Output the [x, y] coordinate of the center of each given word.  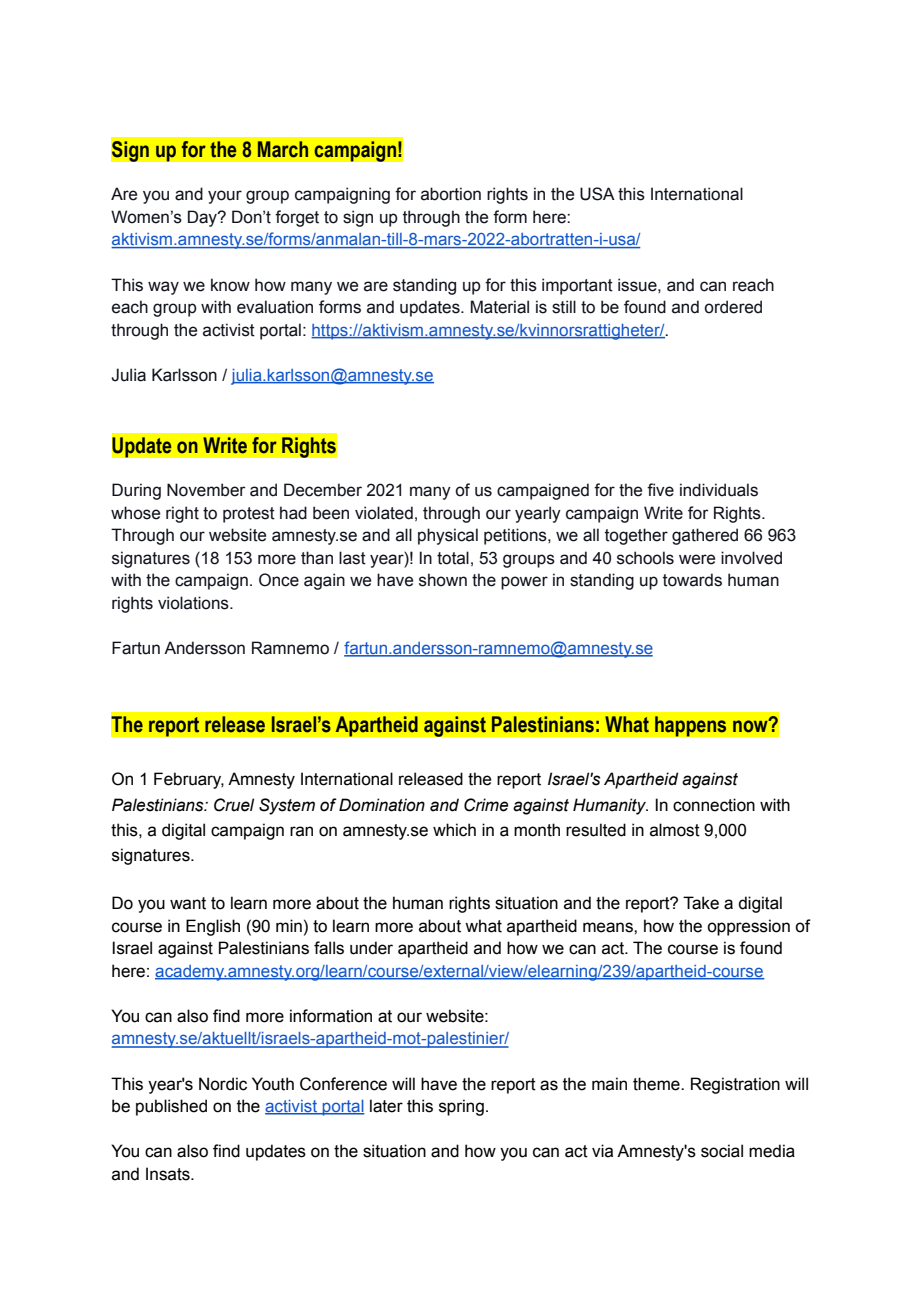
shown [443, 580]
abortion [451, 194]
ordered [733, 307]
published [171, 1107]
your [225, 197]
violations [194, 603]
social [722, 1151]
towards [692, 580]
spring [461, 1107]
